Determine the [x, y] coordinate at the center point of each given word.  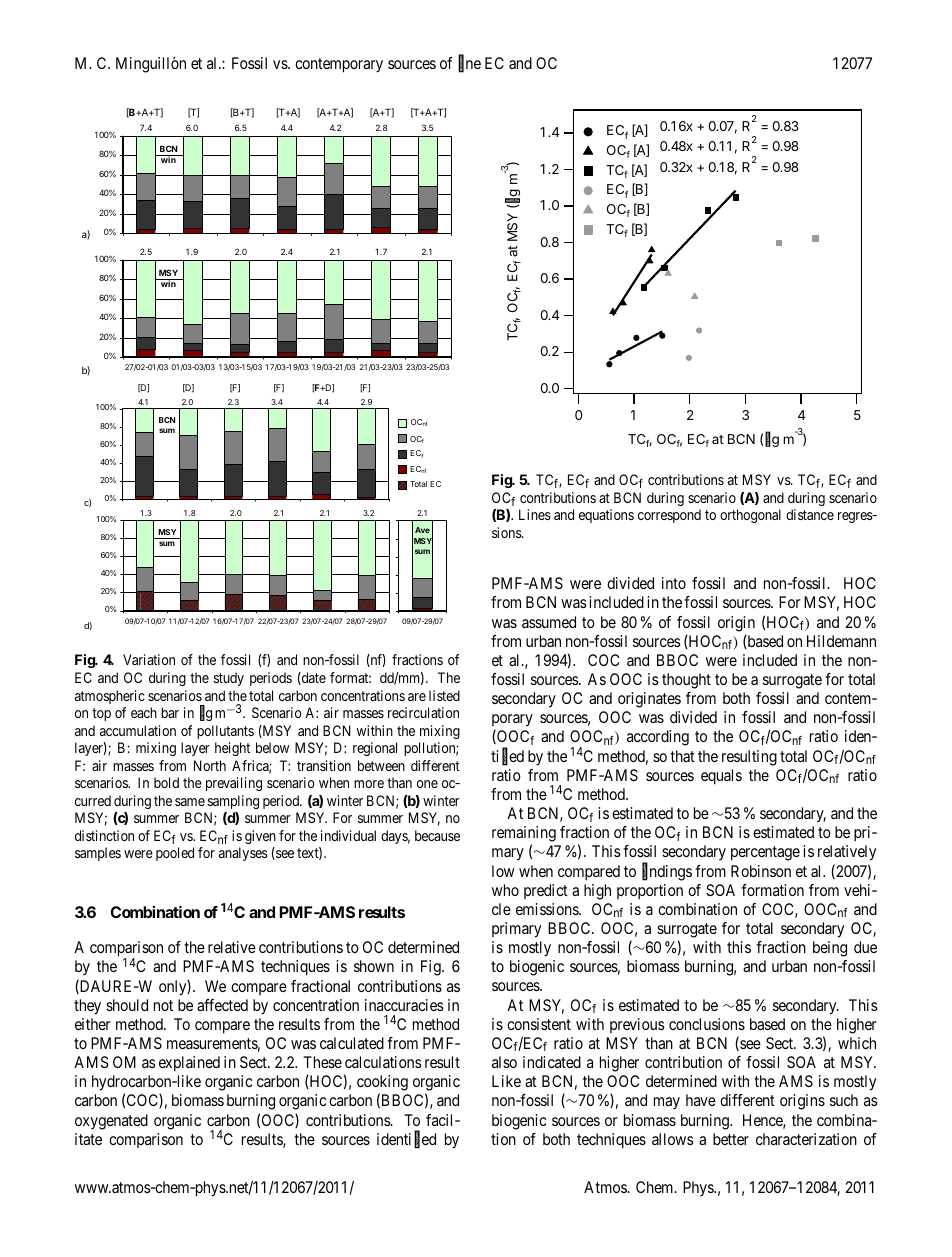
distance [810, 514]
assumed [549, 622]
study [229, 679]
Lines [535, 514]
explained [189, 1064]
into [674, 583]
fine [469, 64]
